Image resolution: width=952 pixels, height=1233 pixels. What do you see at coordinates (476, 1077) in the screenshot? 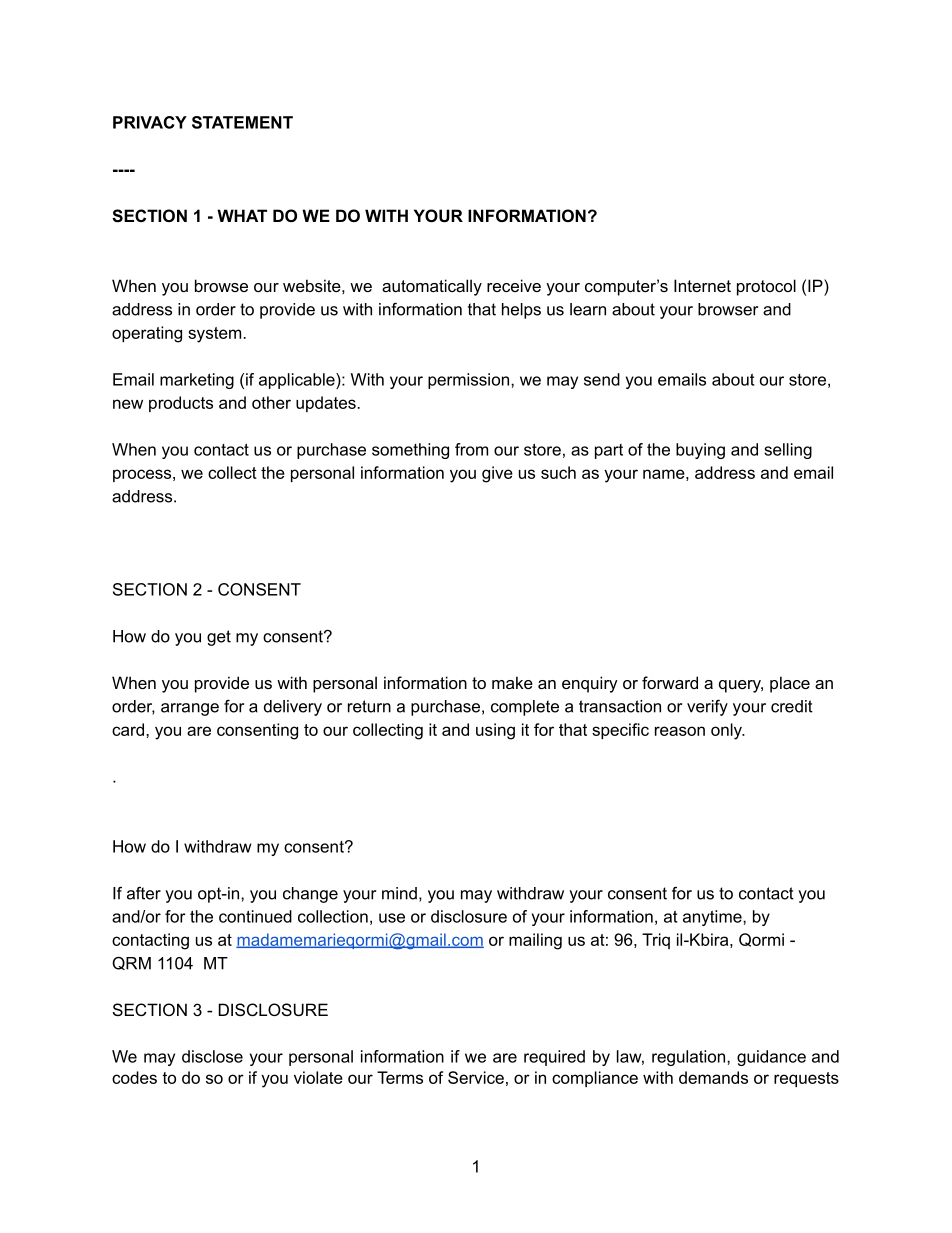
I see `Service` at bounding box center [476, 1077].
